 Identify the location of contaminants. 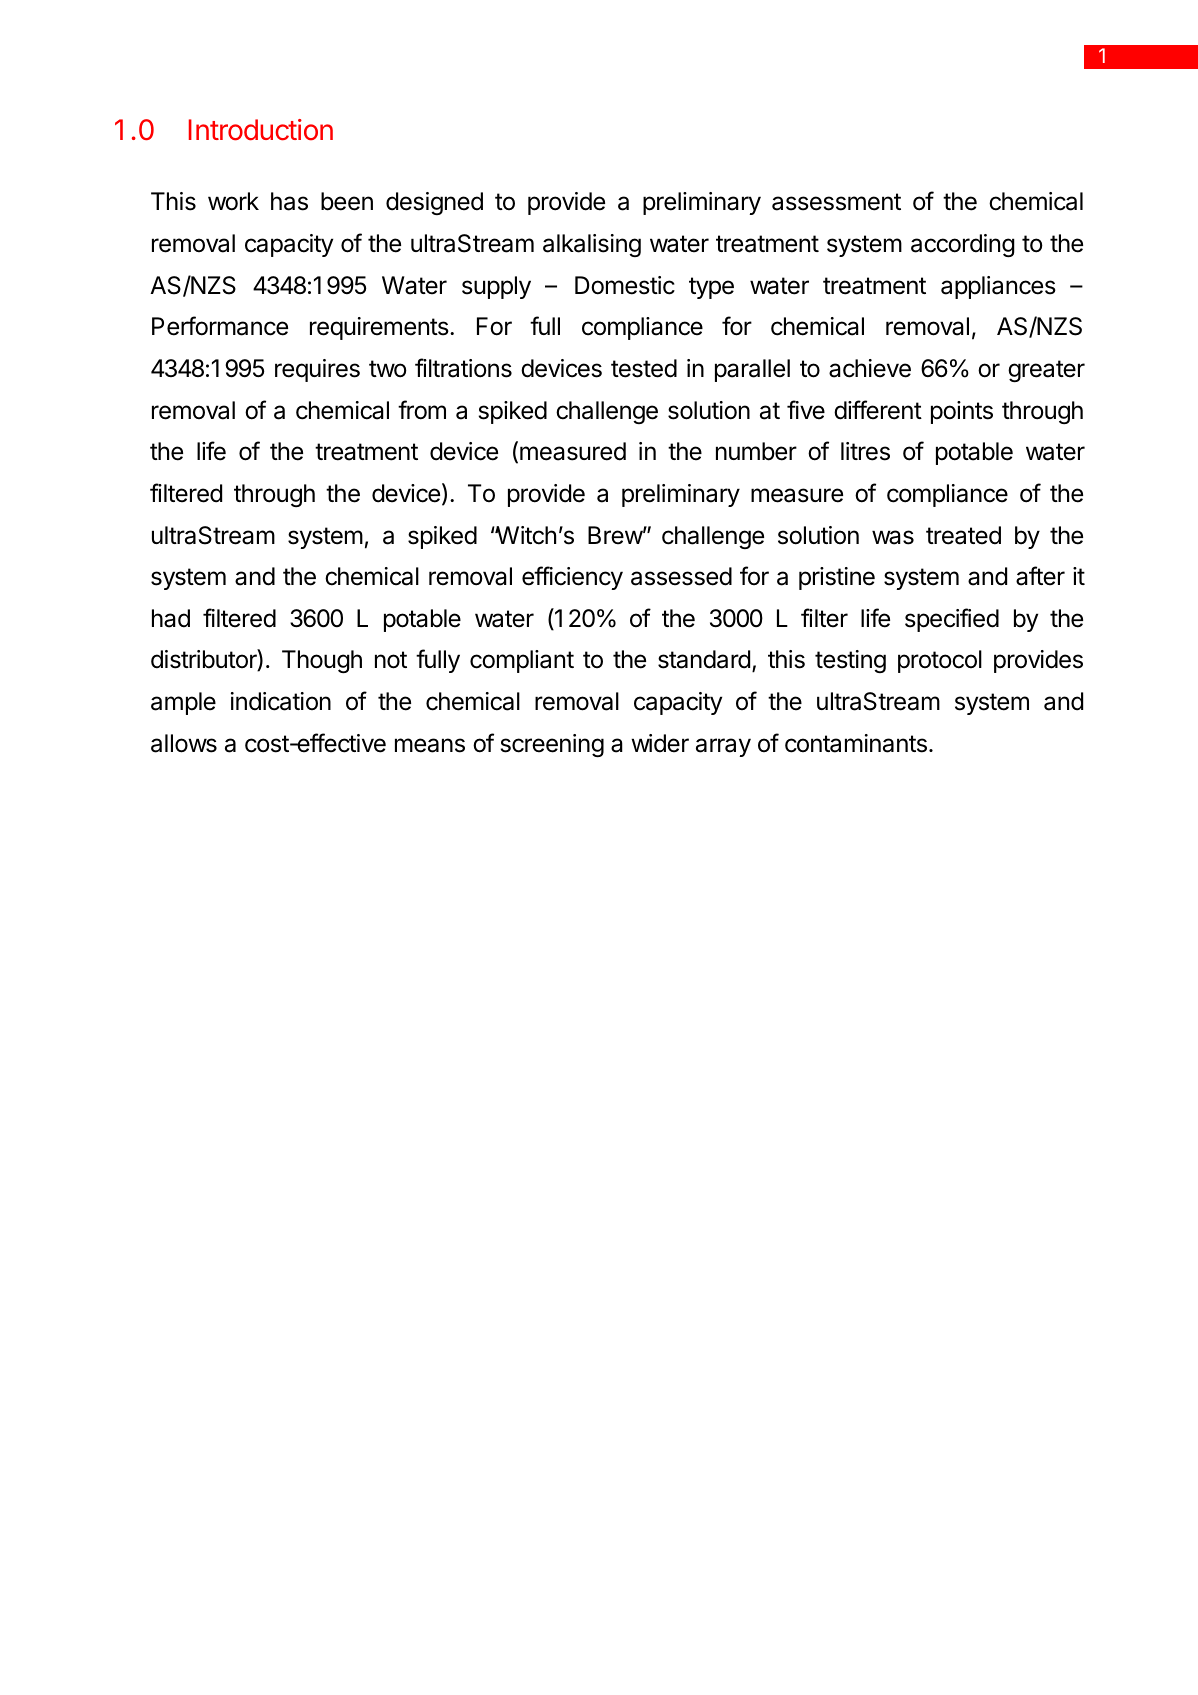
(856, 743).
